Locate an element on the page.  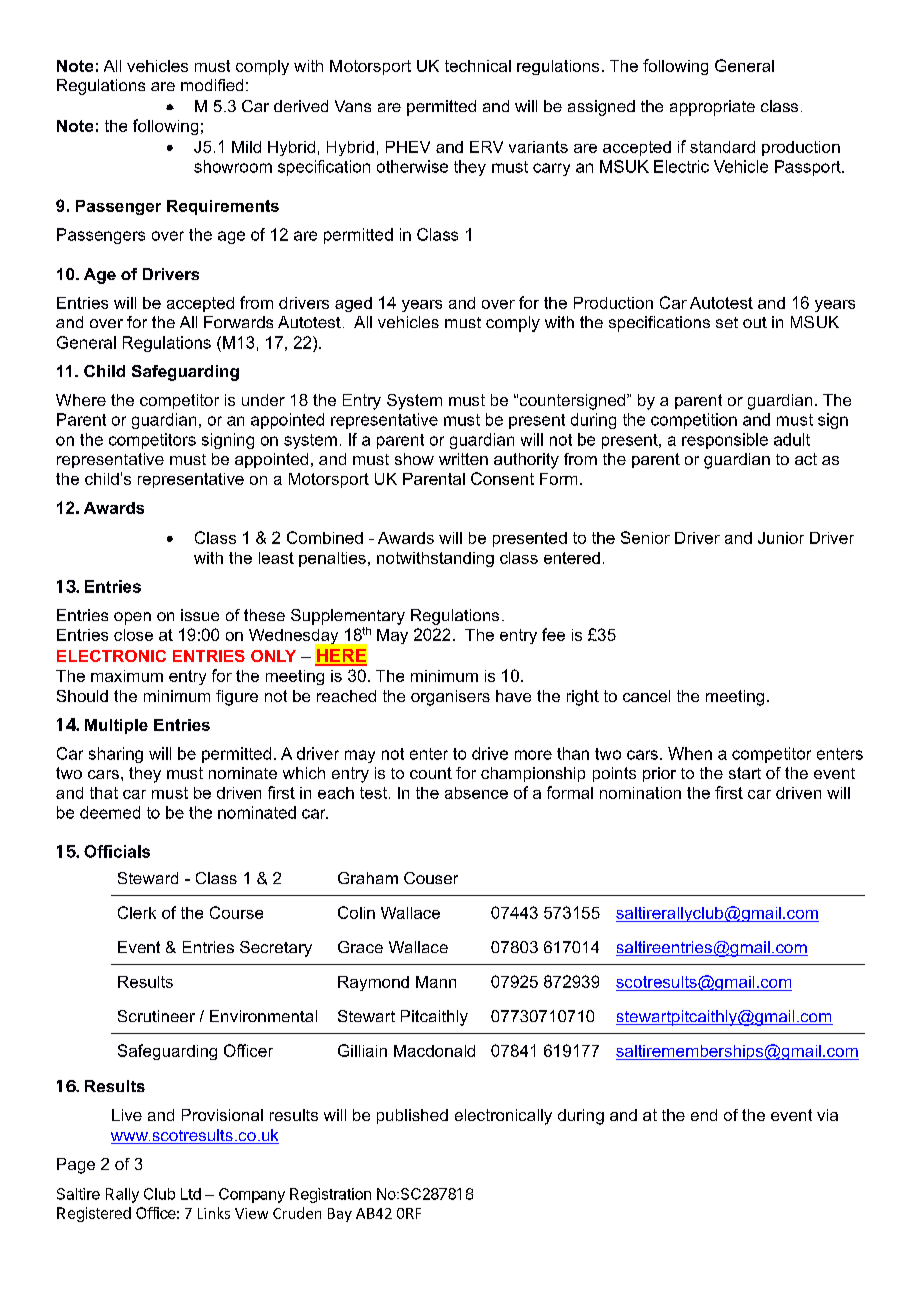
deemed is located at coordinates (110, 812).
